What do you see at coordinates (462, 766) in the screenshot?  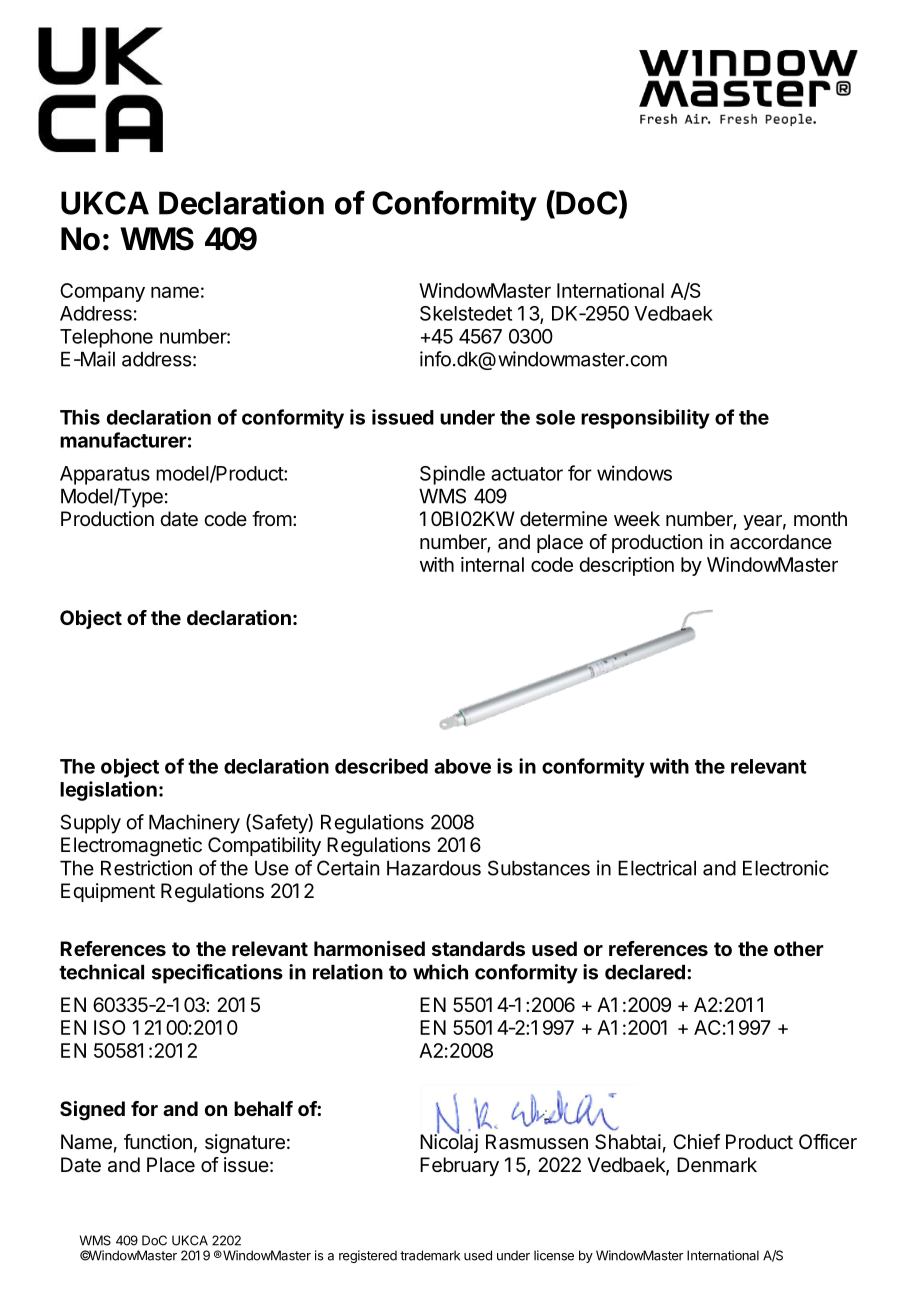 I see `above` at bounding box center [462, 766].
